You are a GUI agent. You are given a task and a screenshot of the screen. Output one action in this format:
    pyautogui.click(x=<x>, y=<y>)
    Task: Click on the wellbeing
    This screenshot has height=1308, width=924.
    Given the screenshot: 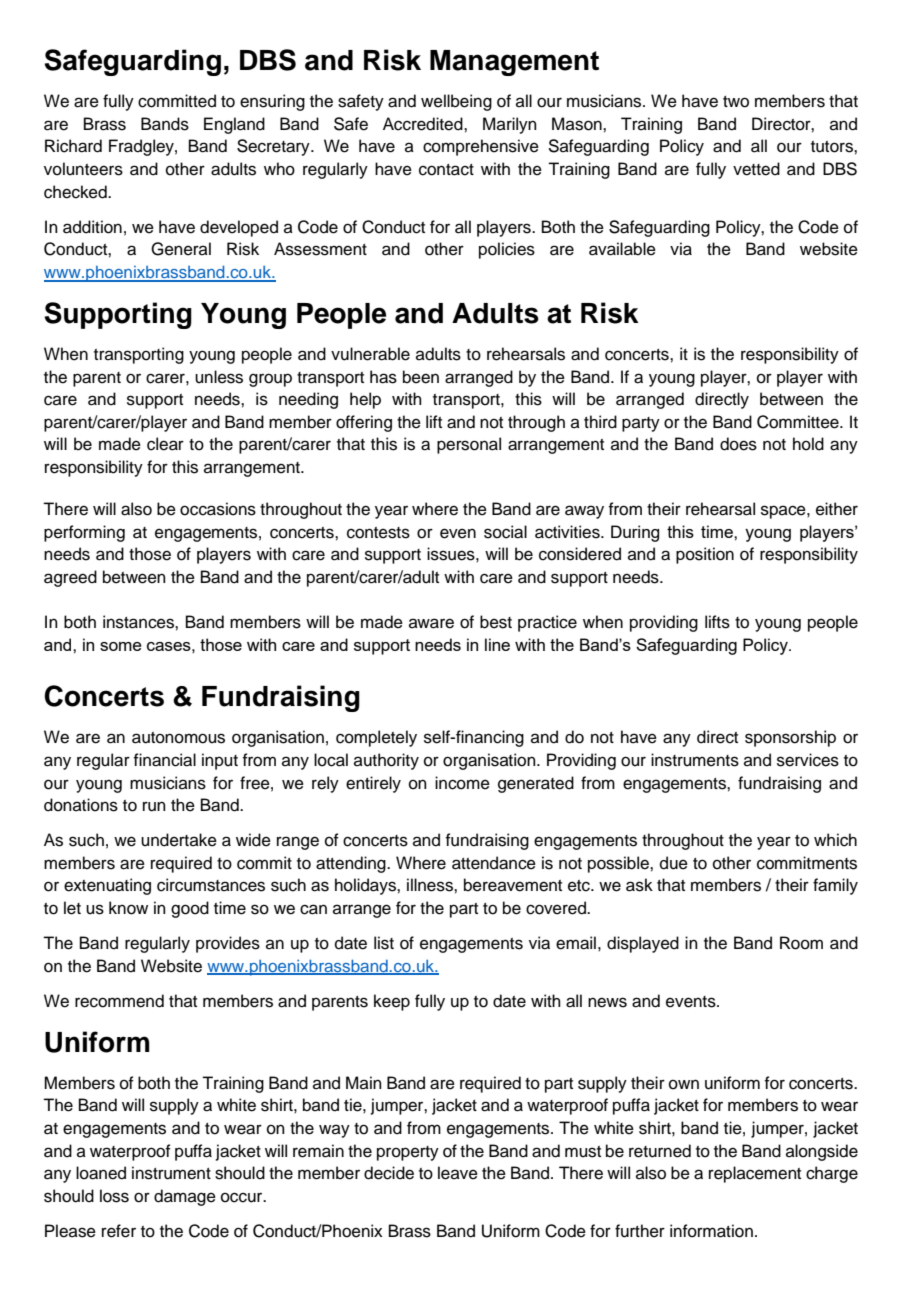 What is the action you would take?
    pyautogui.click(x=456, y=102)
